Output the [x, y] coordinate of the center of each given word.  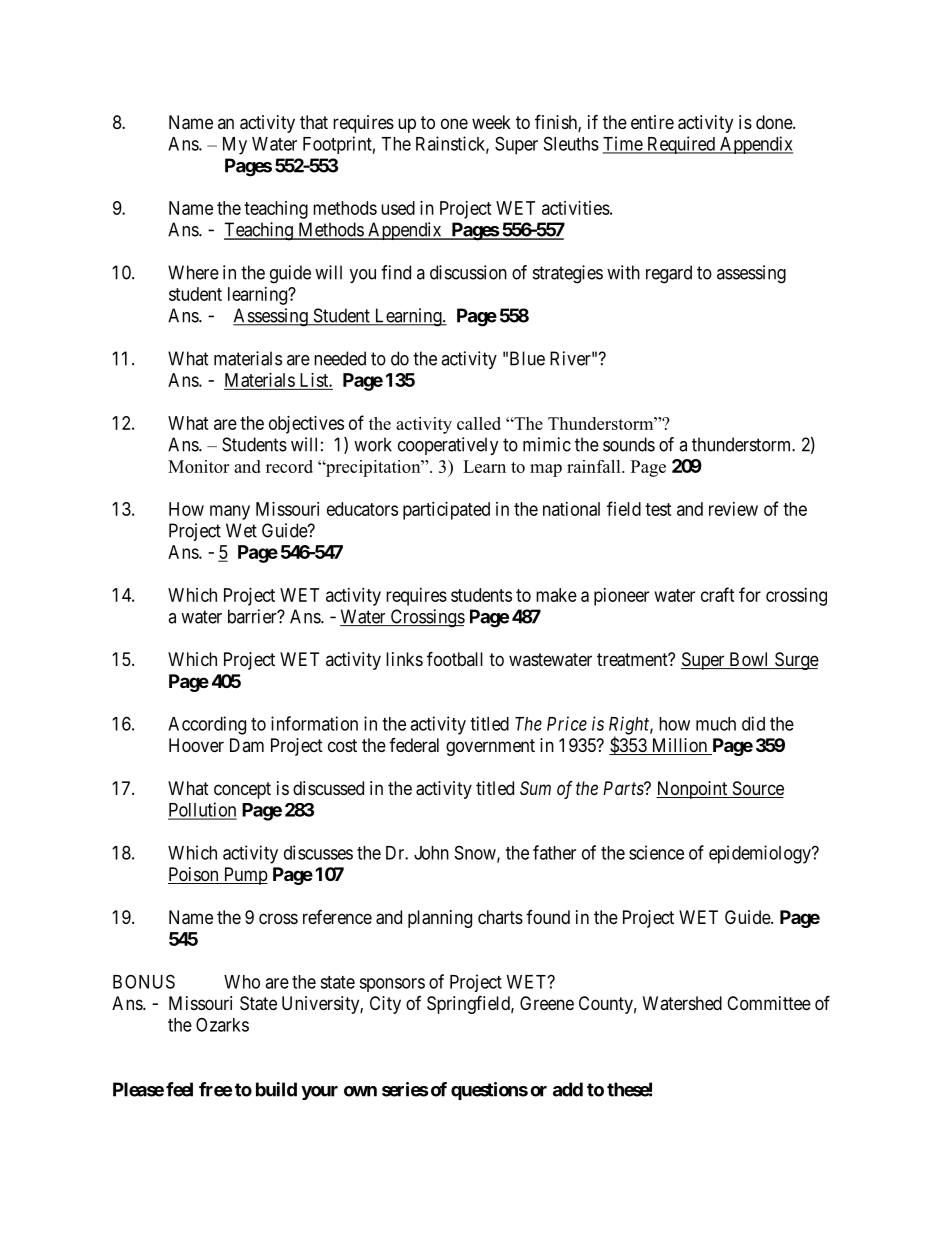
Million [679, 746]
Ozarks [222, 1024]
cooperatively [448, 446]
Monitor [198, 466]
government [490, 747]
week [491, 122]
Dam [247, 745]
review [733, 509]
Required [681, 145]
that [314, 122]
